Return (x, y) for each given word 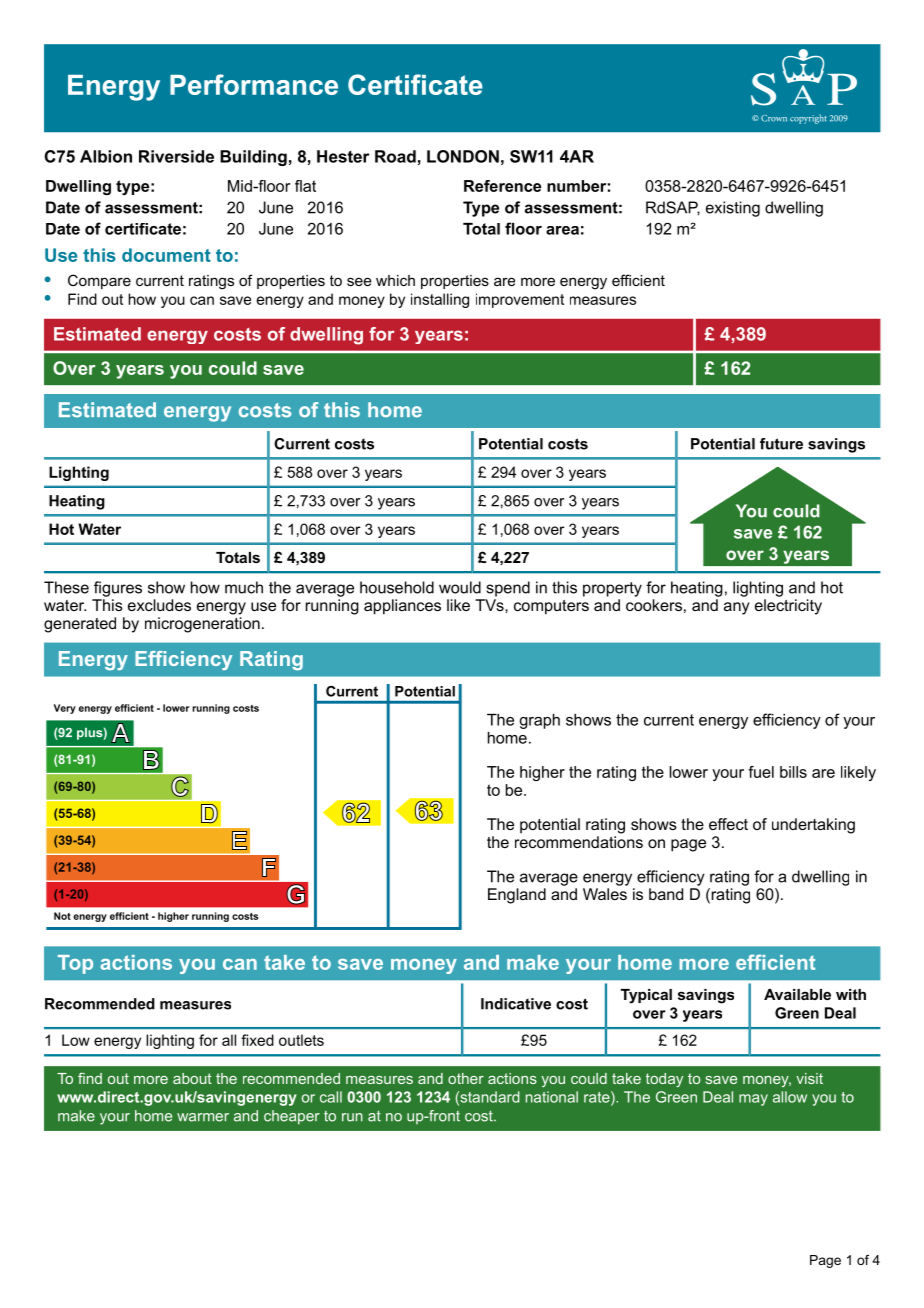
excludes (159, 605)
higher (542, 773)
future (781, 444)
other (466, 1078)
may (753, 1100)
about (192, 1078)
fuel (761, 772)
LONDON (463, 156)
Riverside (176, 156)
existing (733, 209)
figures (118, 589)
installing (440, 300)
